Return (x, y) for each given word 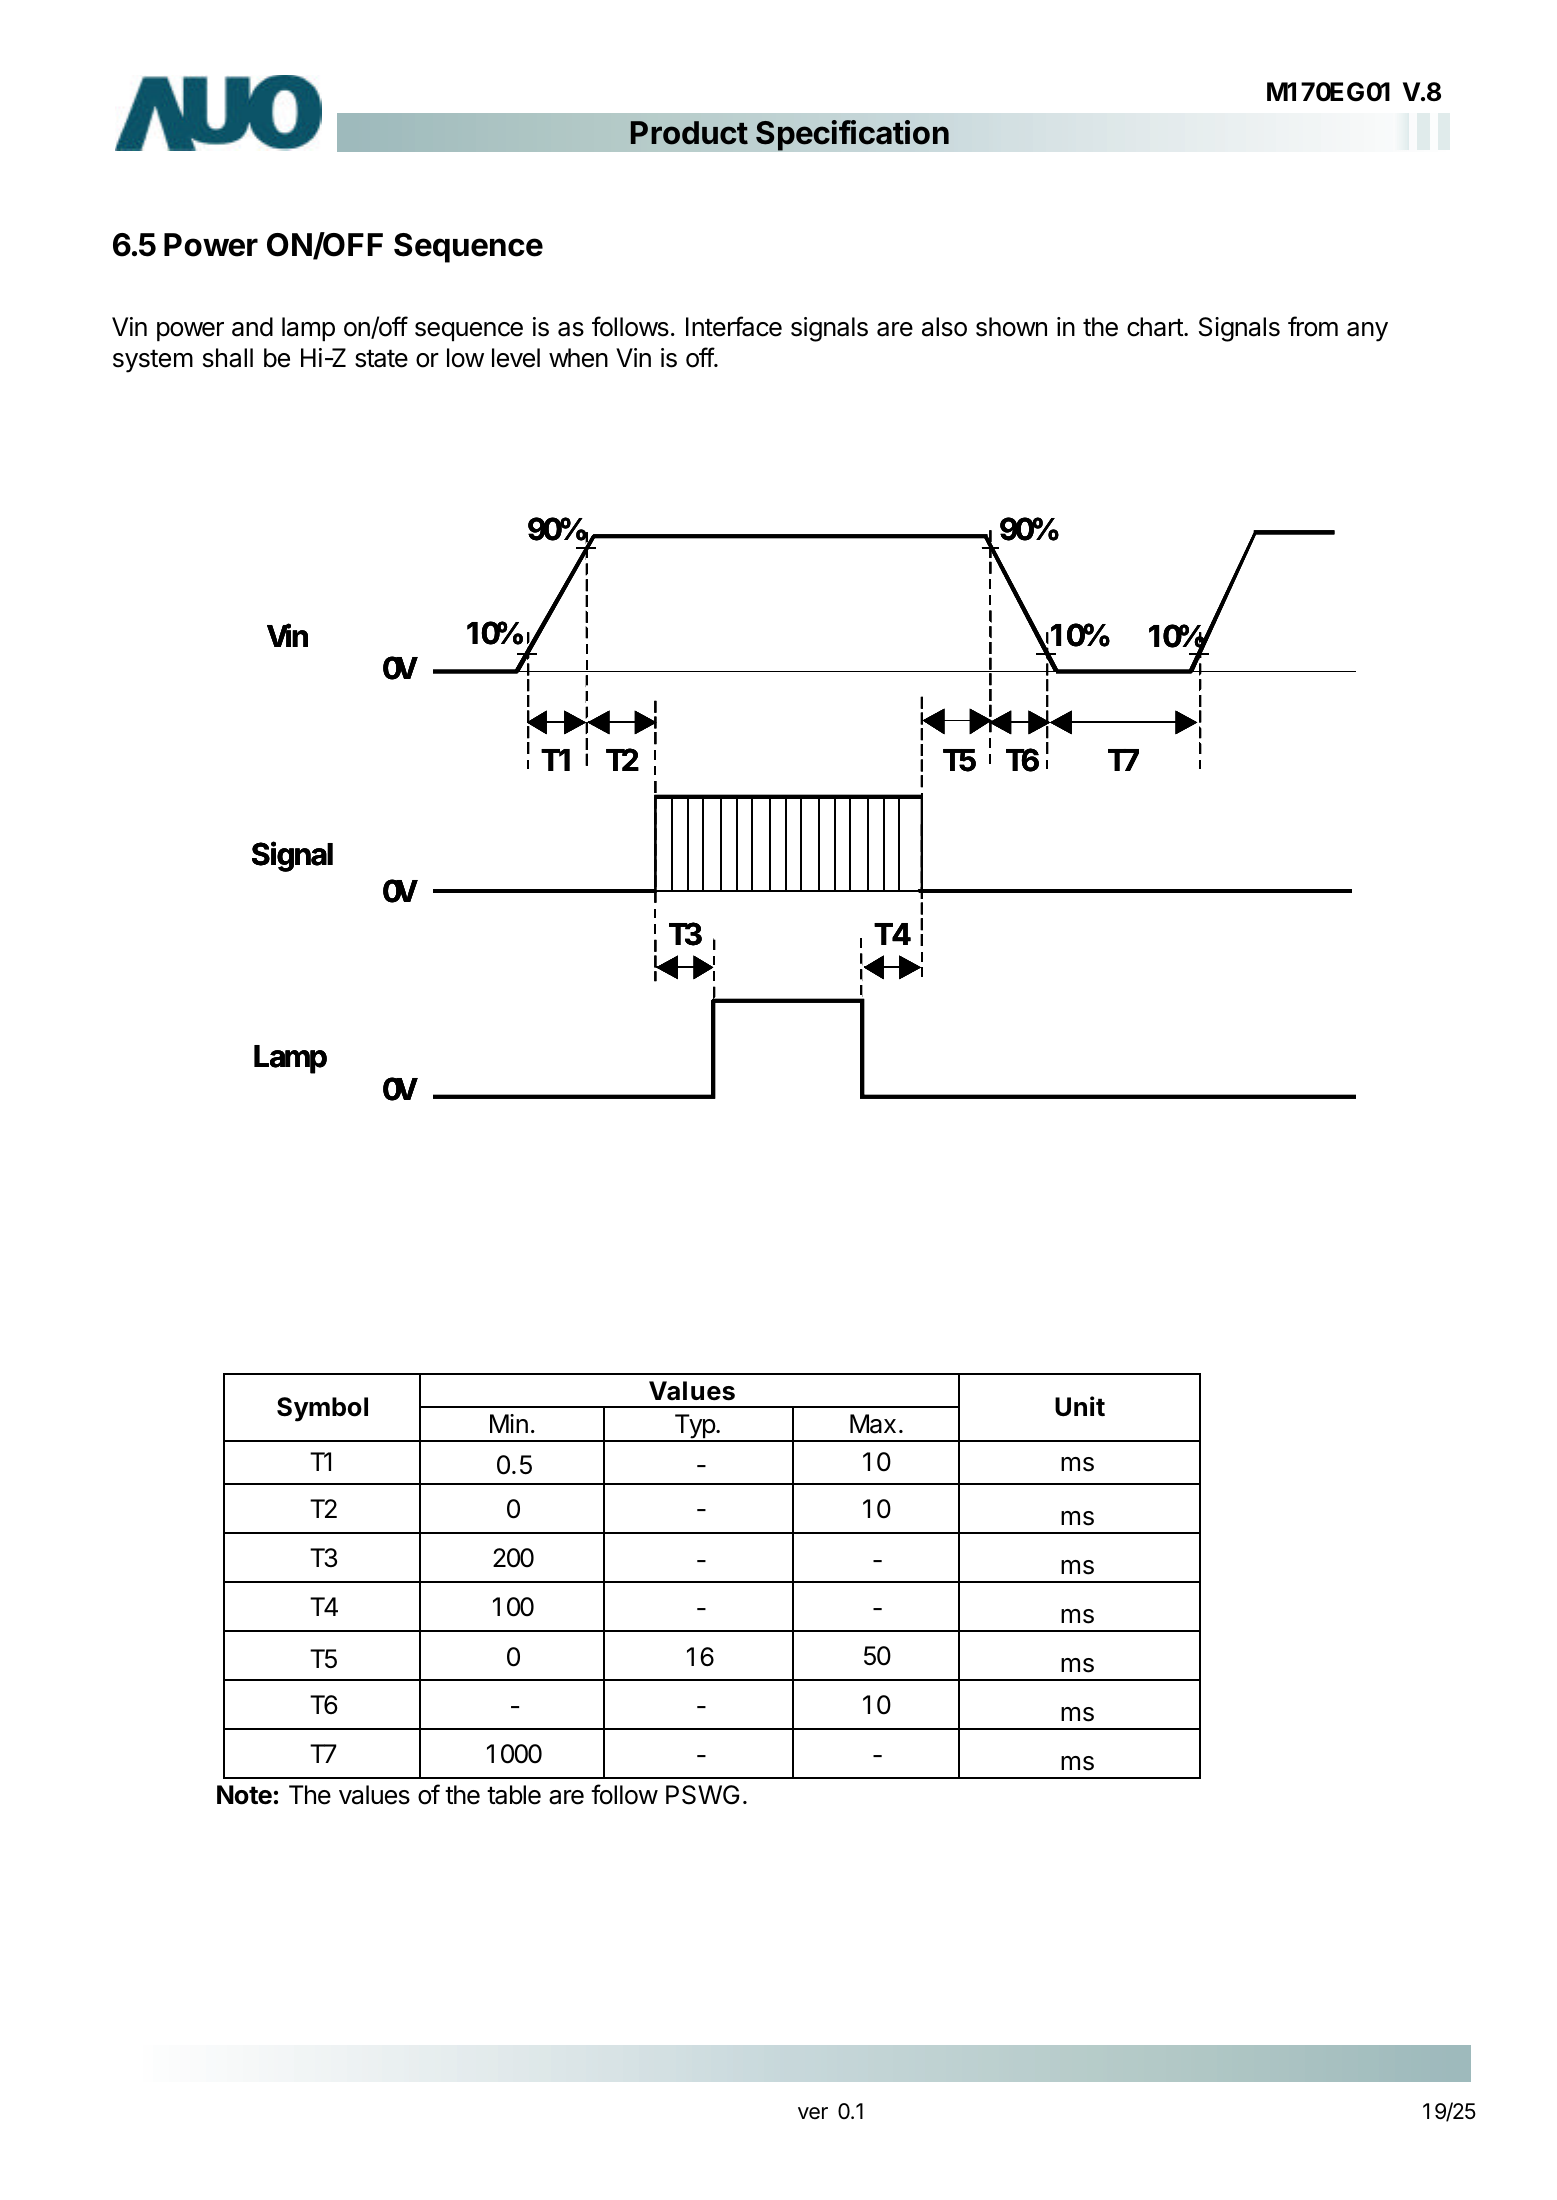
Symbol (322, 1409)
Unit (1080, 1406)
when (578, 358)
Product (689, 133)
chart (1156, 327)
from (1313, 326)
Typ (694, 1428)
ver (813, 2113)
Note (244, 1795)
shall (228, 358)
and (252, 327)
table (514, 1795)
